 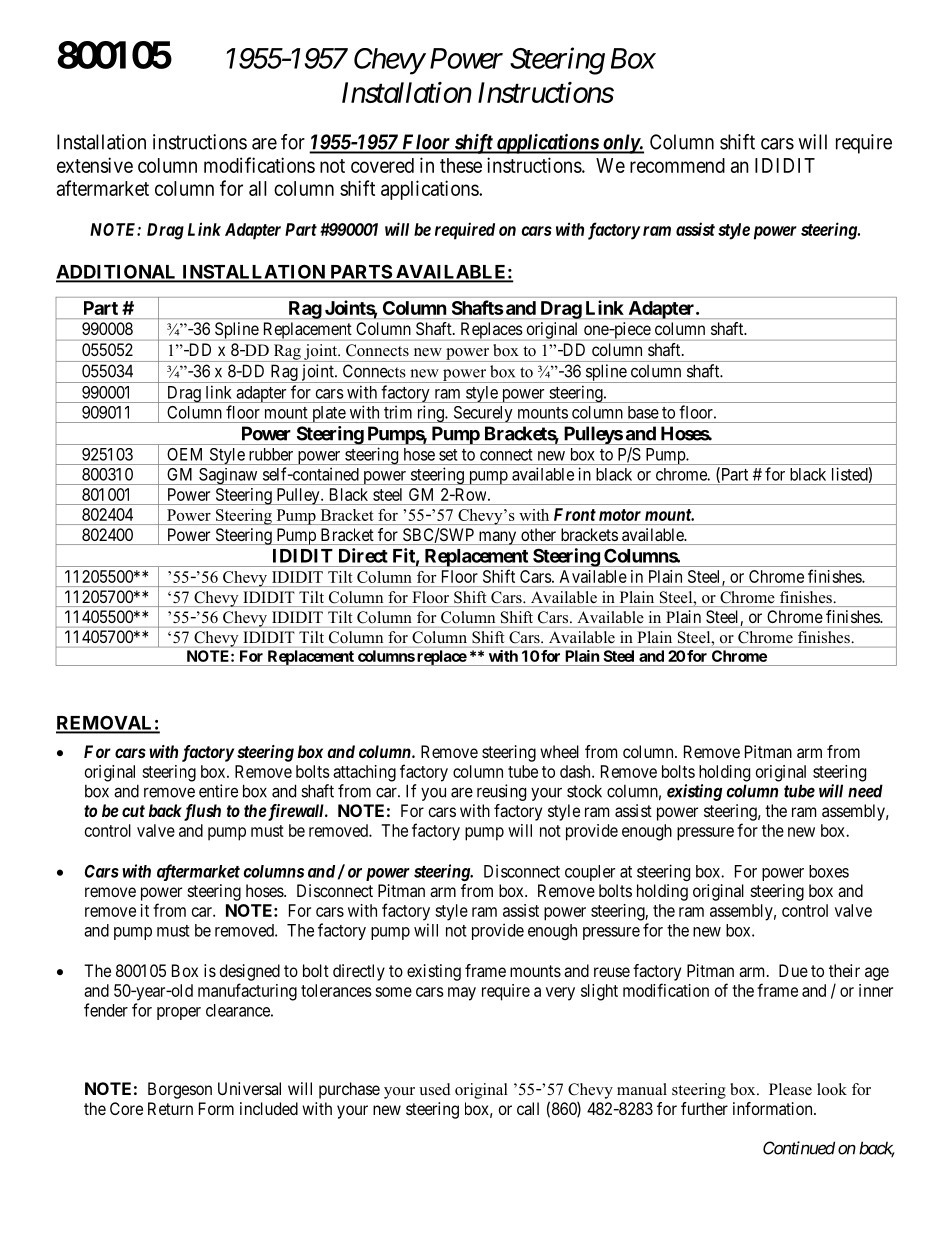 What do you see at coordinates (528, 1108) in the page?
I see `call` at bounding box center [528, 1108].
